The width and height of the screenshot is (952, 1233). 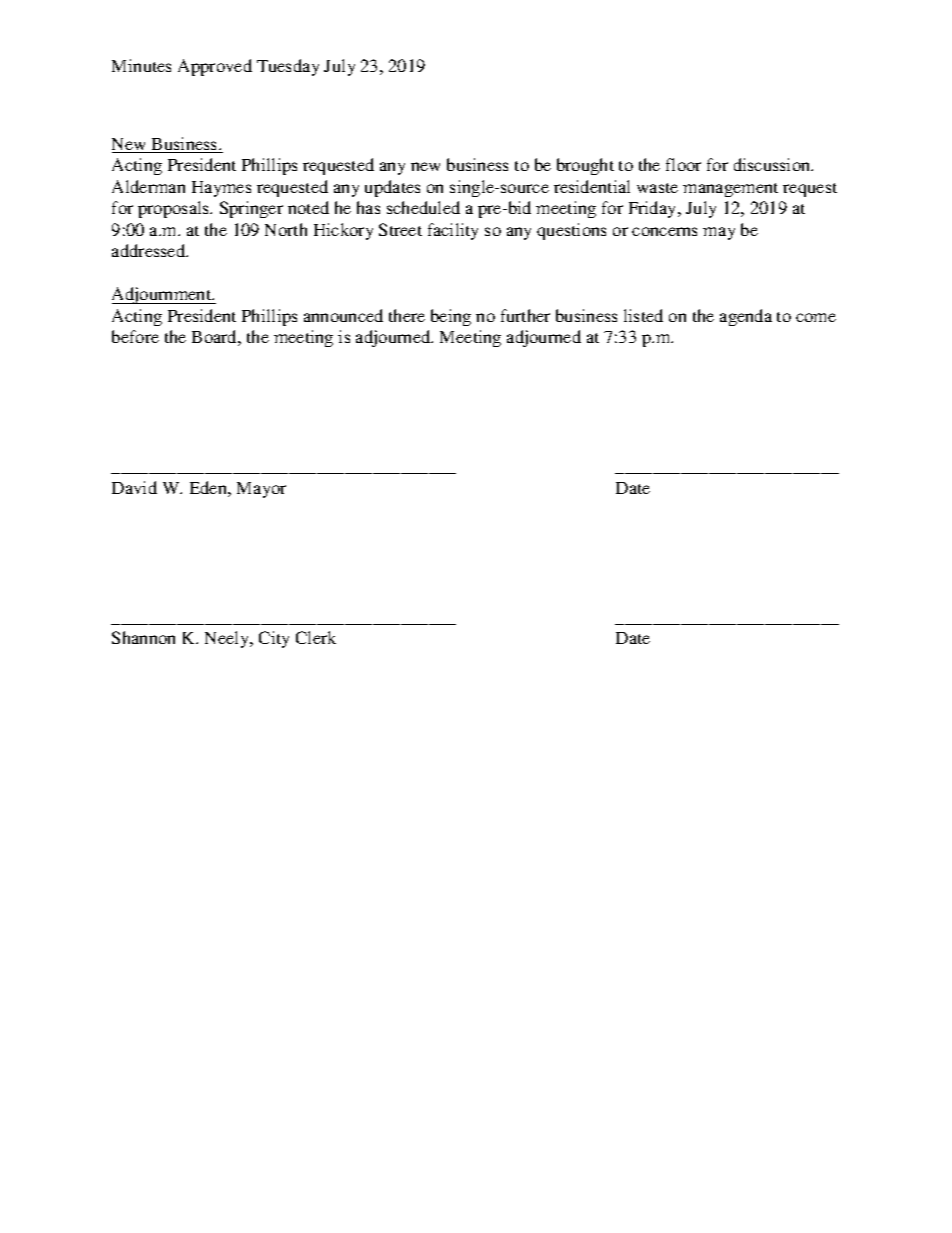 What do you see at coordinates (228, 639) in the screenshot?
I see `Neely` at bounding box center [228, 639].
